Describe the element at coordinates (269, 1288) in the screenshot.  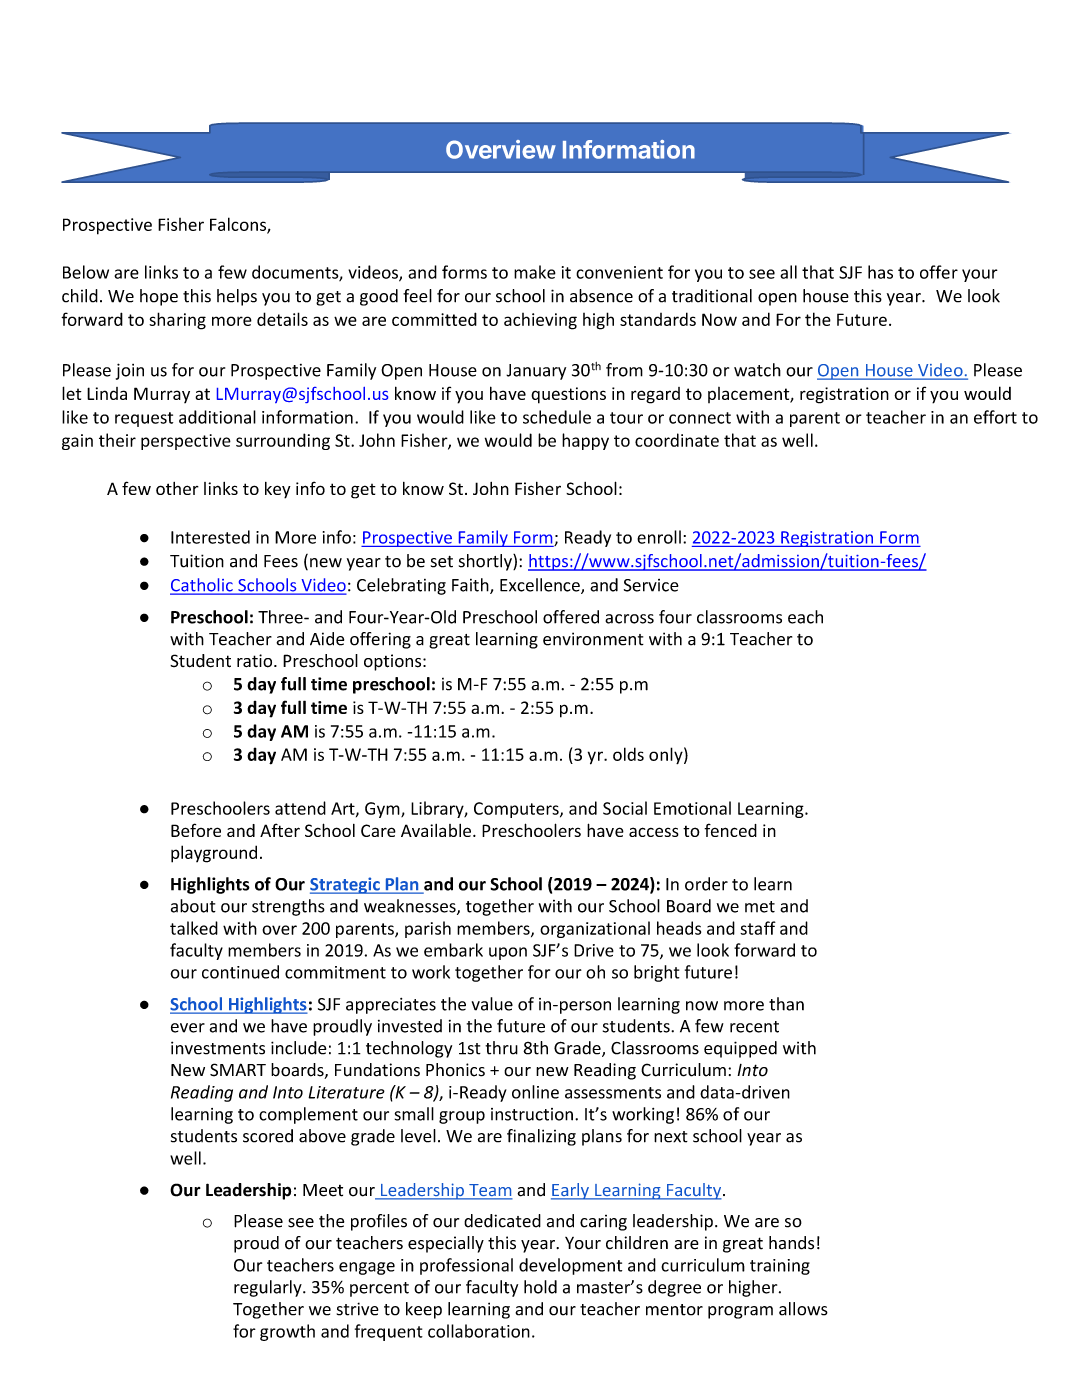
I see `regularly` at that location.
